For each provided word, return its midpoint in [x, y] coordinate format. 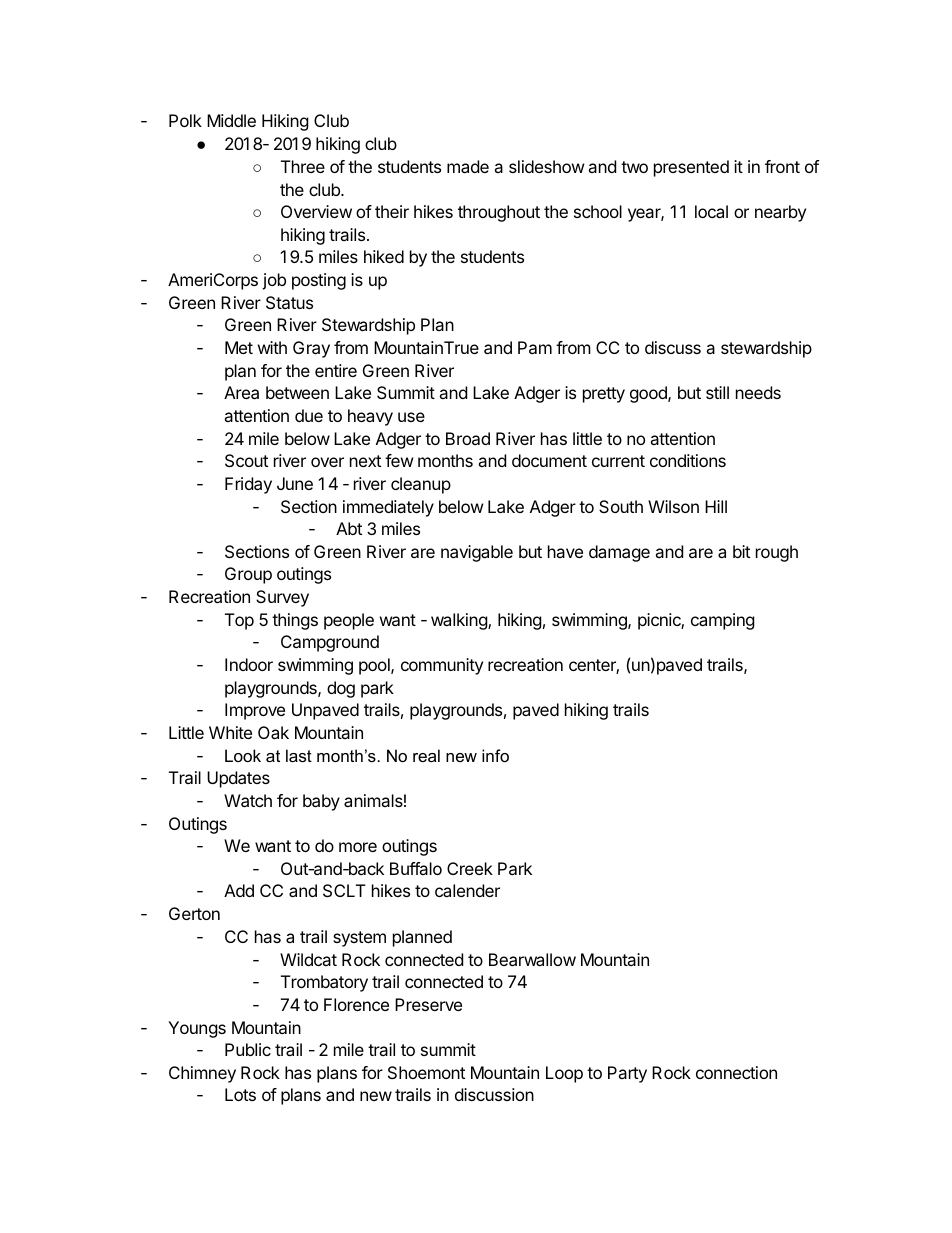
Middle [231, 120]
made [468, 166]
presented [691, 168]
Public [248, 1049]
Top [239, 621]
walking [460, 621]
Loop [564, 1074]
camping [723, 621]
